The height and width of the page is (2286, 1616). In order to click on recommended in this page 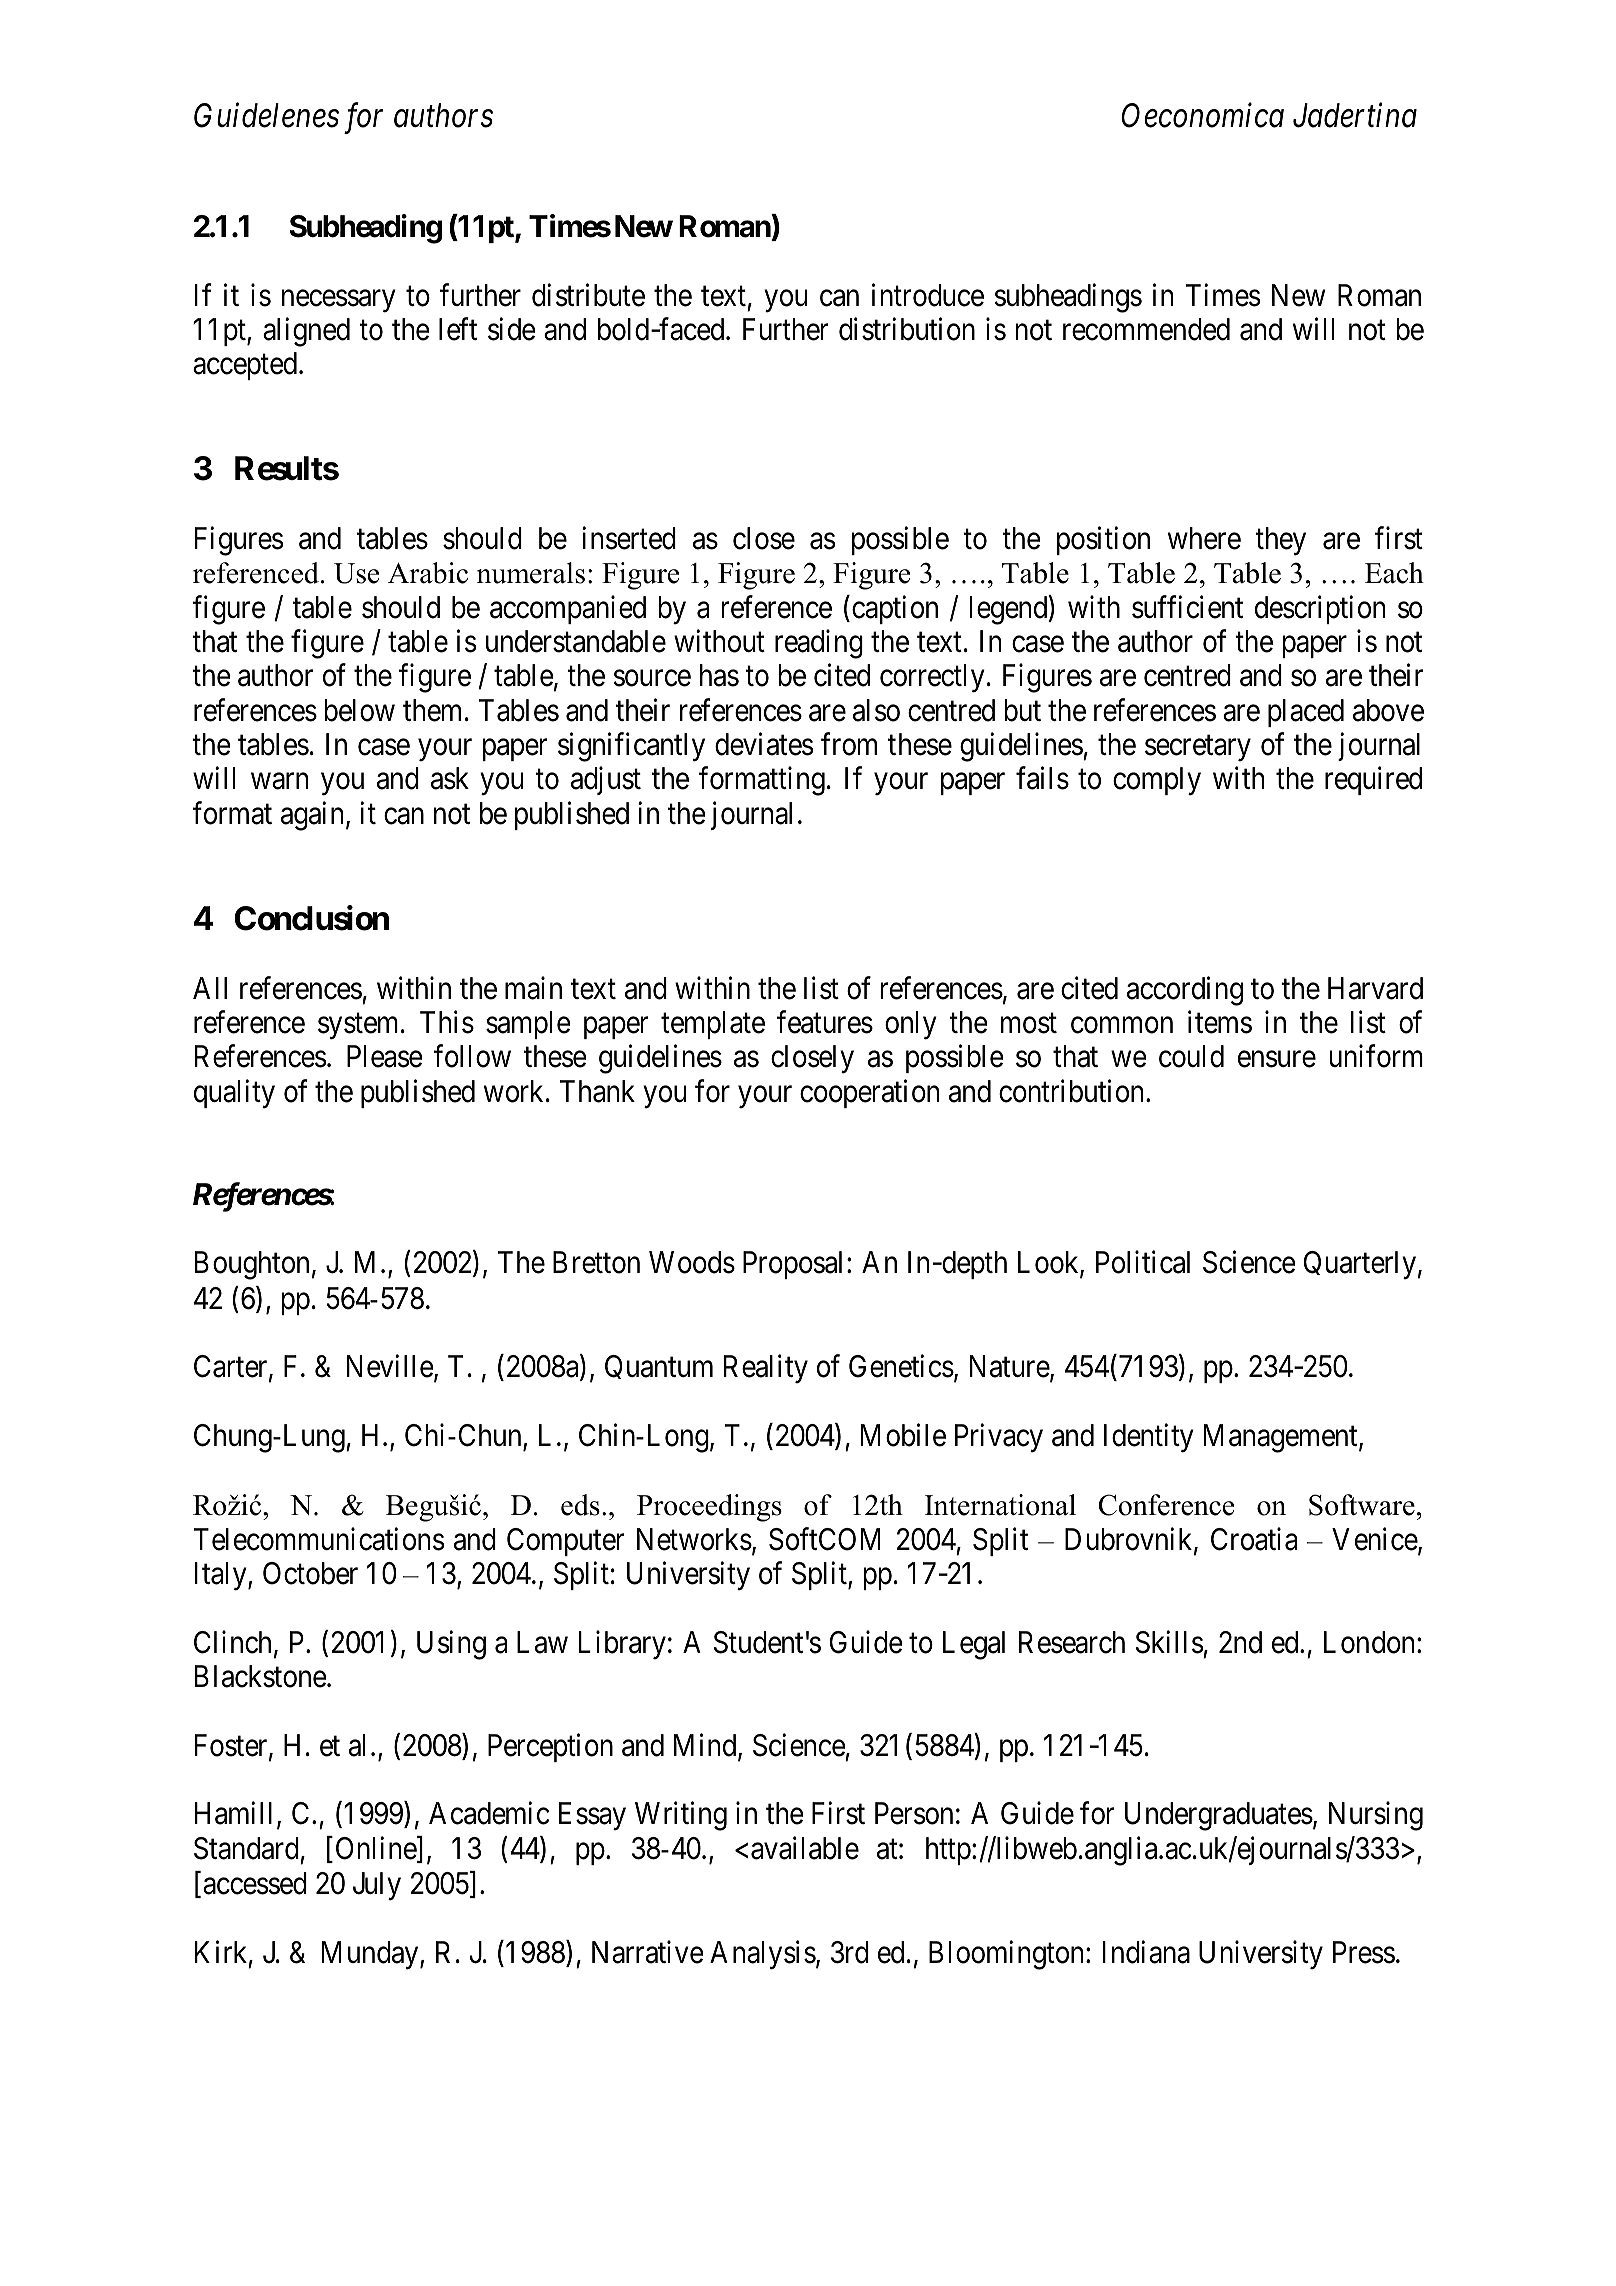, I will do `click(1146, 329)`.
